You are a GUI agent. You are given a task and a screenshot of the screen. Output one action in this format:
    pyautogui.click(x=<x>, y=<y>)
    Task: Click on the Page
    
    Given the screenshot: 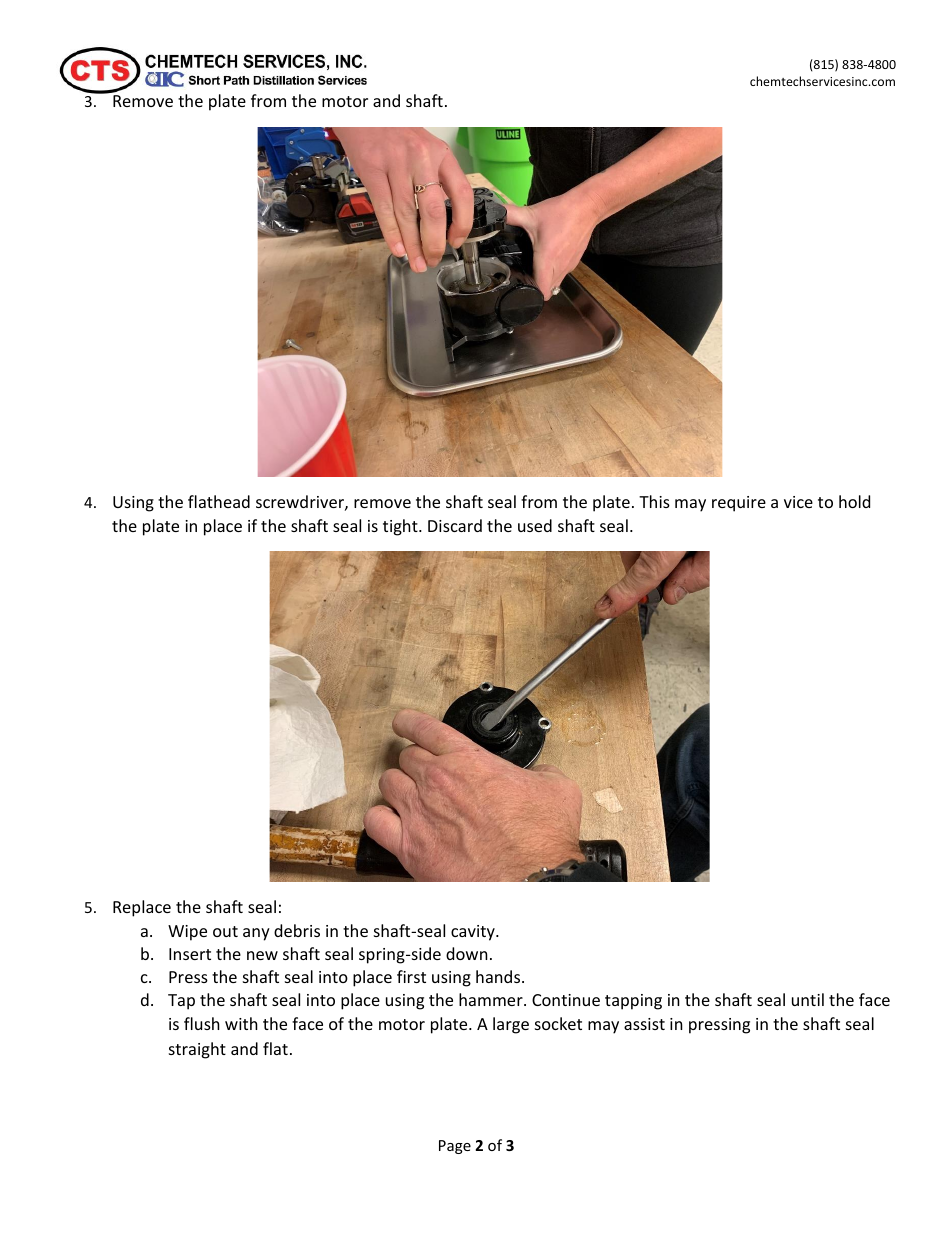 What is the action you would take?
    pyautogui.click(x=455, y=1147)
